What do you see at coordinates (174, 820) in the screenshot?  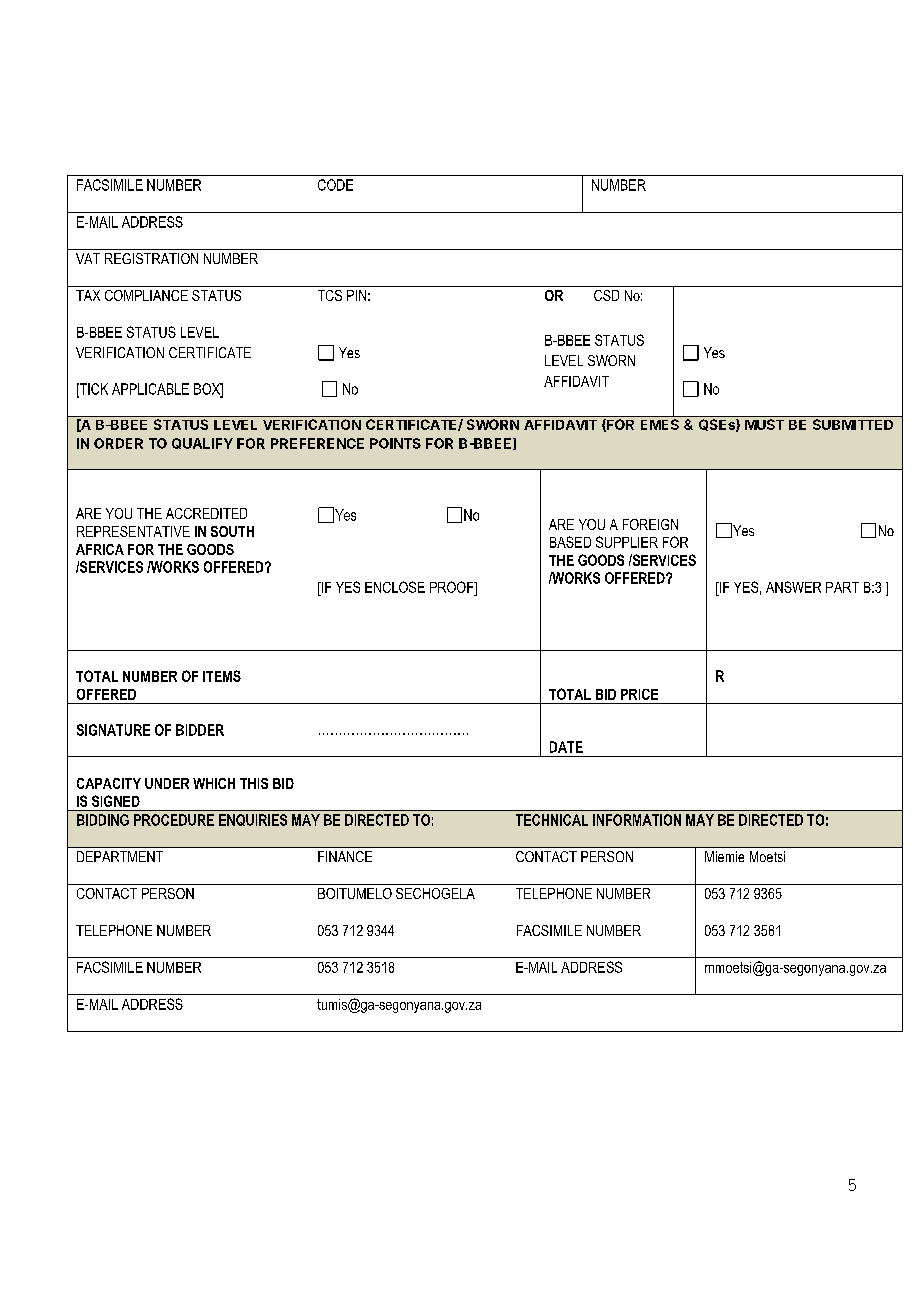 I see `PROCEDURE` at bounding box center [174, 820].
